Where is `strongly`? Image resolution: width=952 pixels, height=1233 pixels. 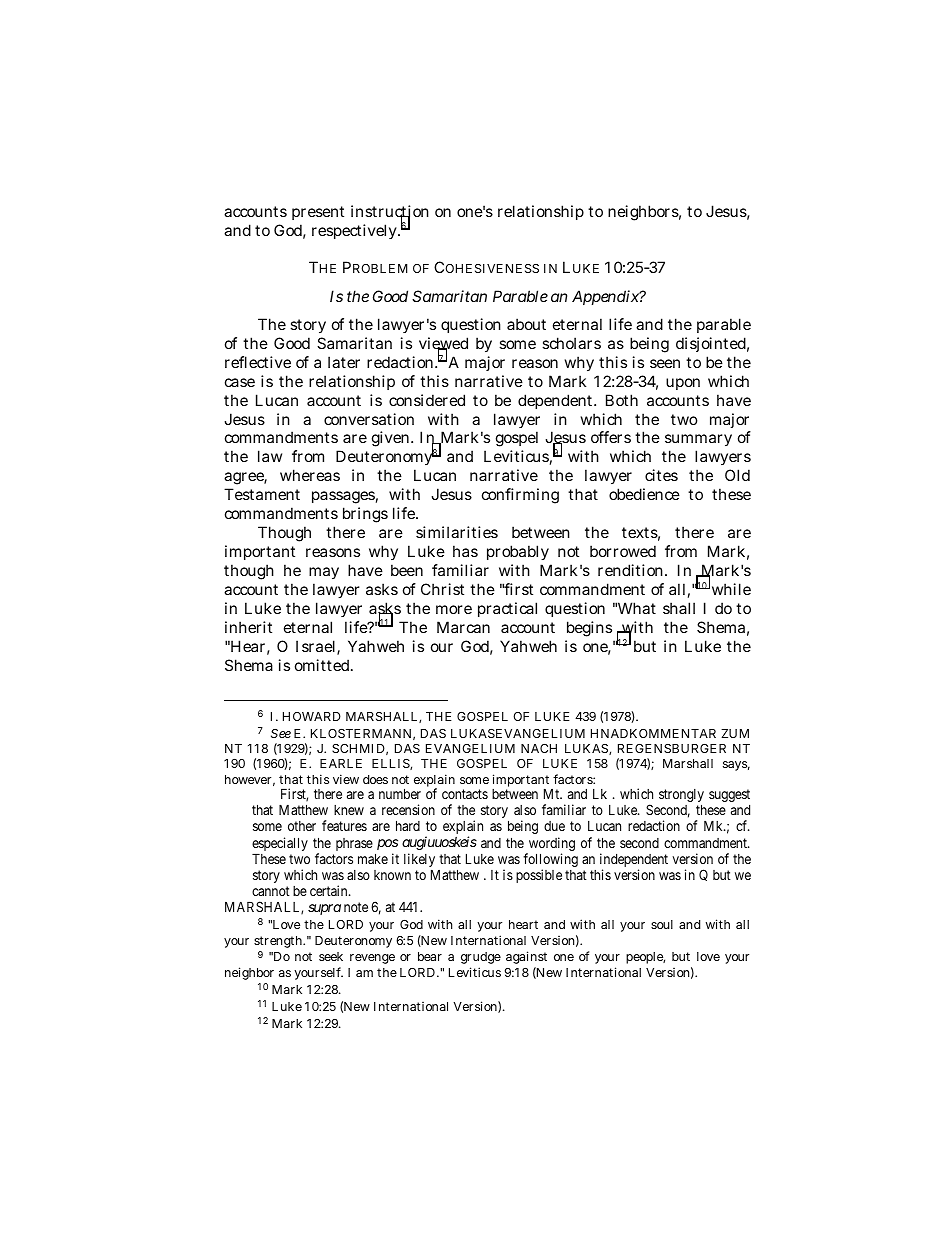
strongly is located at coordinates (681, 797).
